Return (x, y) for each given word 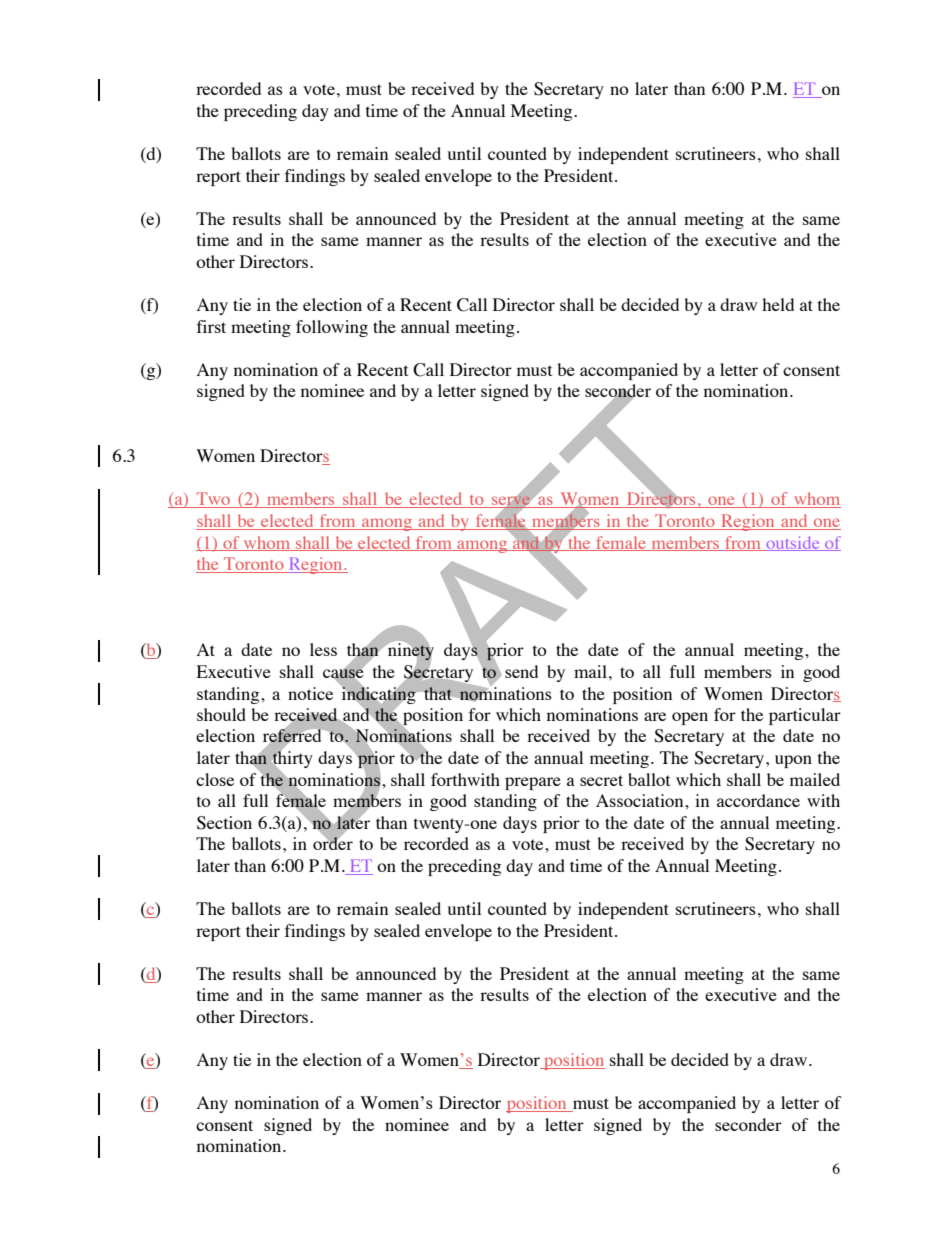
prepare (533, 783)
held (778, 304)
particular (805, 716)
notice (310, 693)
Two (213, 500)
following (332, 328)
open (690, 718)
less (323, 649)
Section (224, 823)
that (438, 693)
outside (793, 543)
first (211, 326)
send (521, 671)
